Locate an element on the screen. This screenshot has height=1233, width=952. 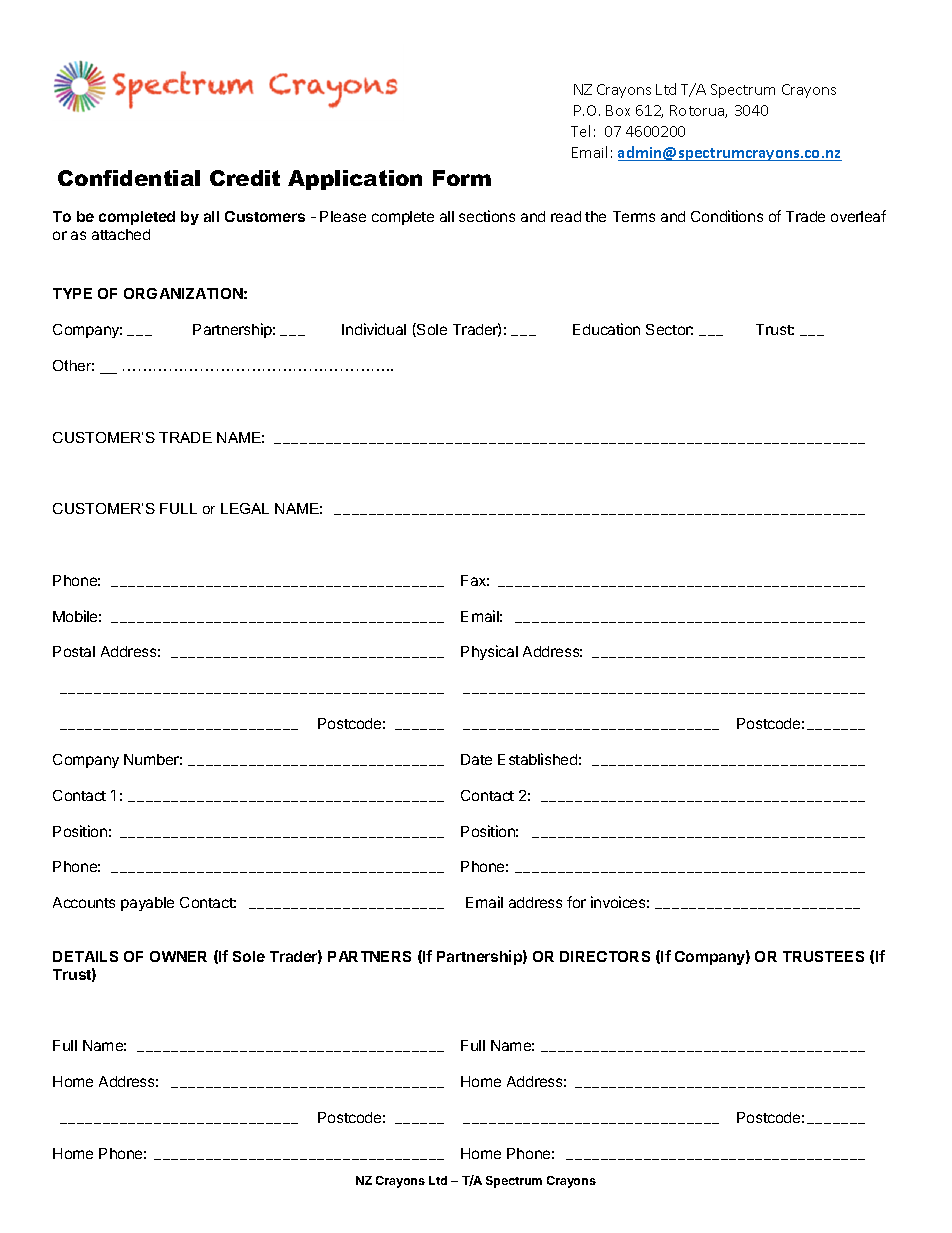
Application is located at coordinates (355, 180).
